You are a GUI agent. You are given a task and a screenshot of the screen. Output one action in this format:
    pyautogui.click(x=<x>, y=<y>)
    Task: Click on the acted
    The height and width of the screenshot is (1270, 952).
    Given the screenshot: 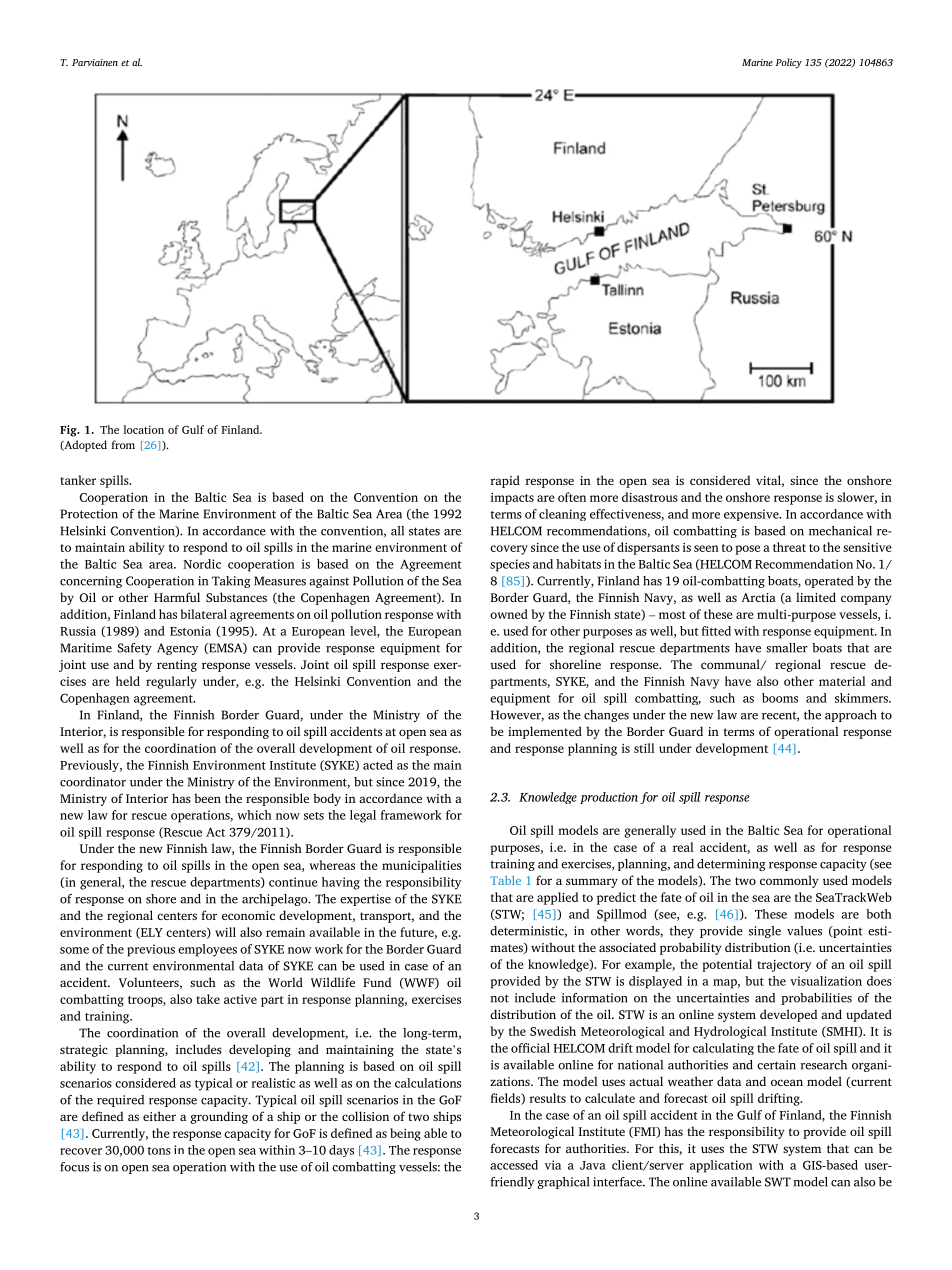 What is the action you would take?
    pyautogui.click(x=378, y=765)
